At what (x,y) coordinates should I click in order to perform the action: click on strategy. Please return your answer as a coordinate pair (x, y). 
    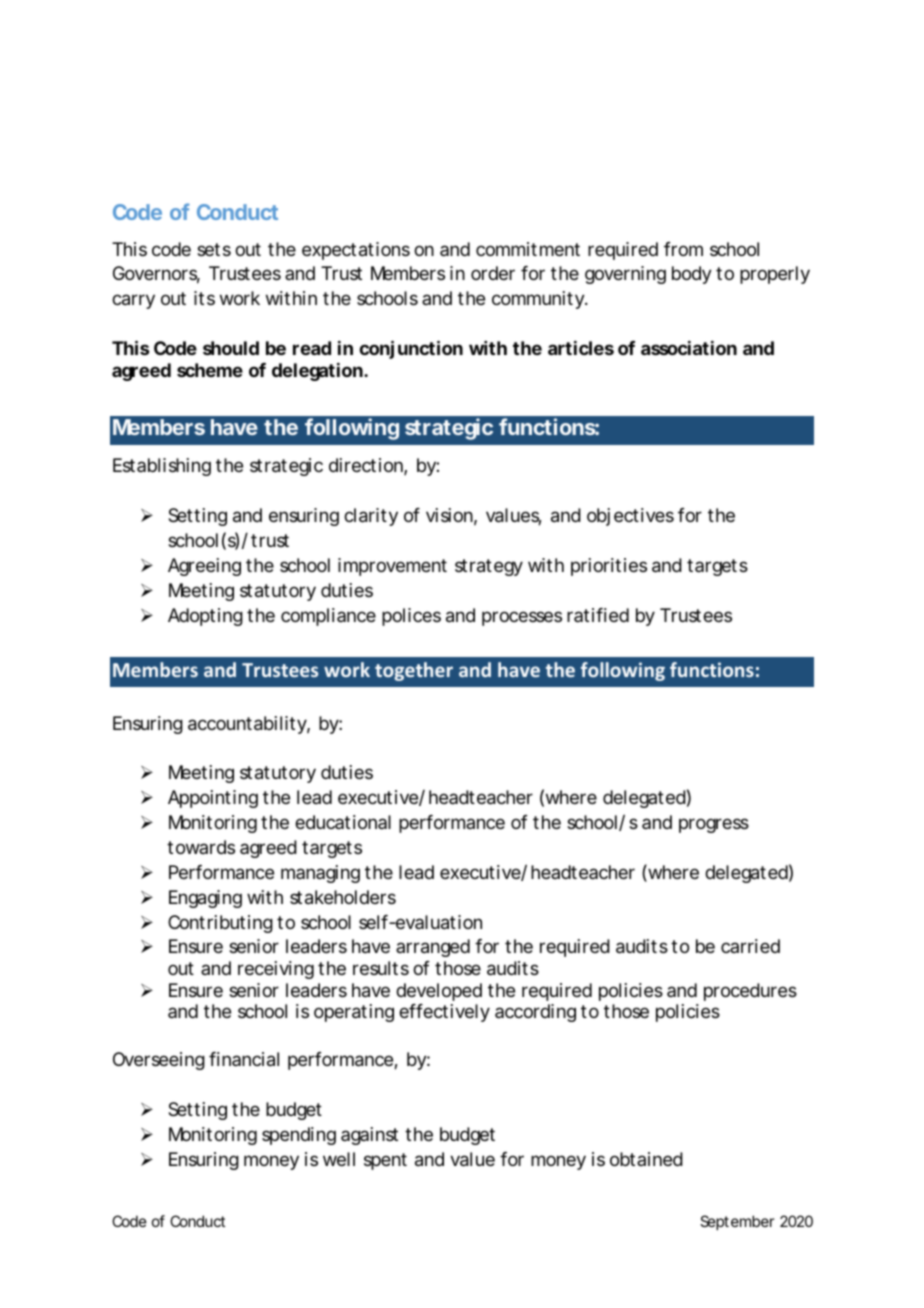
    Looking at the image, I should click on (489, 567).
